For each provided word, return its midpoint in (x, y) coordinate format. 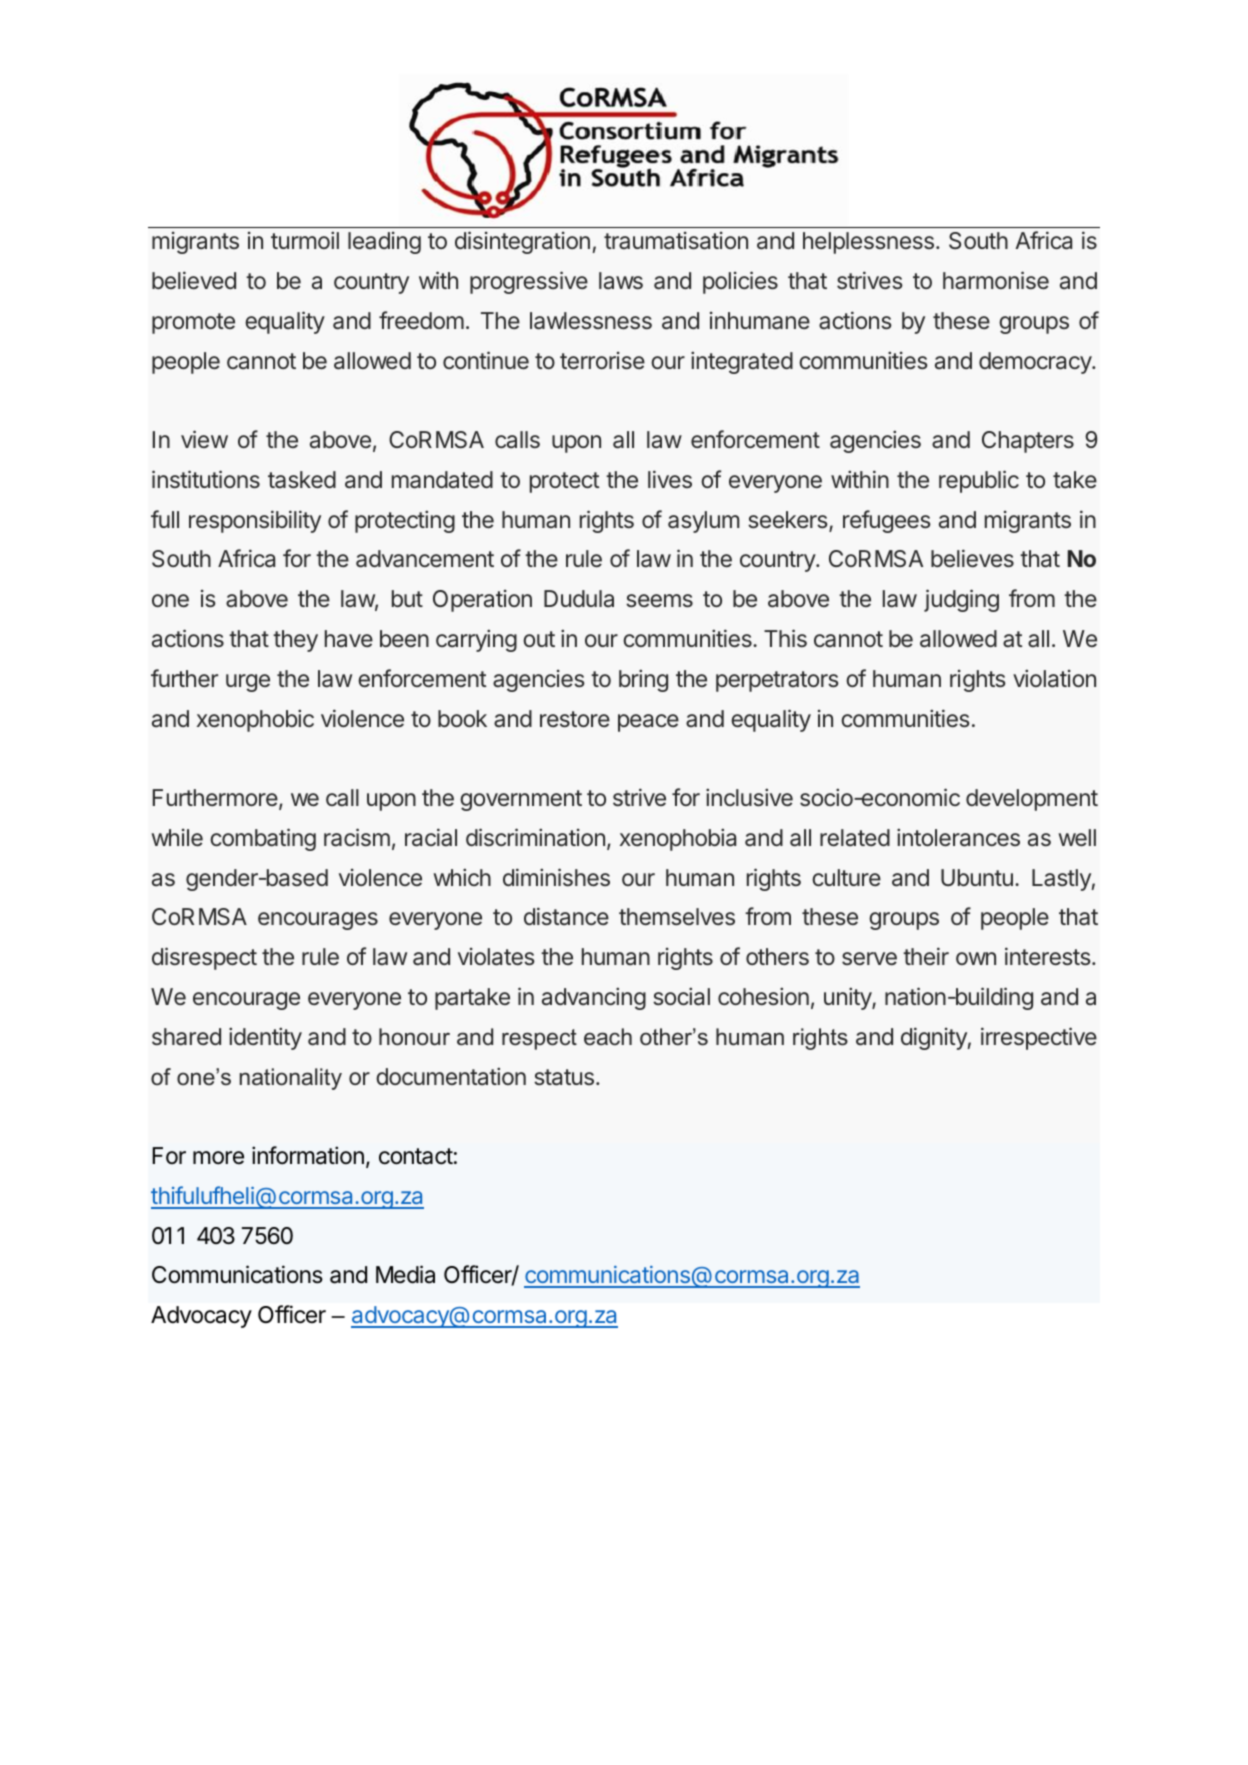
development (1032, 800)
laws (621, 281)
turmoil (305, 240)
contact (416, 1156)
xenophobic (255, 720)
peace (648, 723)
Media (405, 1274)
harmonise (996, 280)
